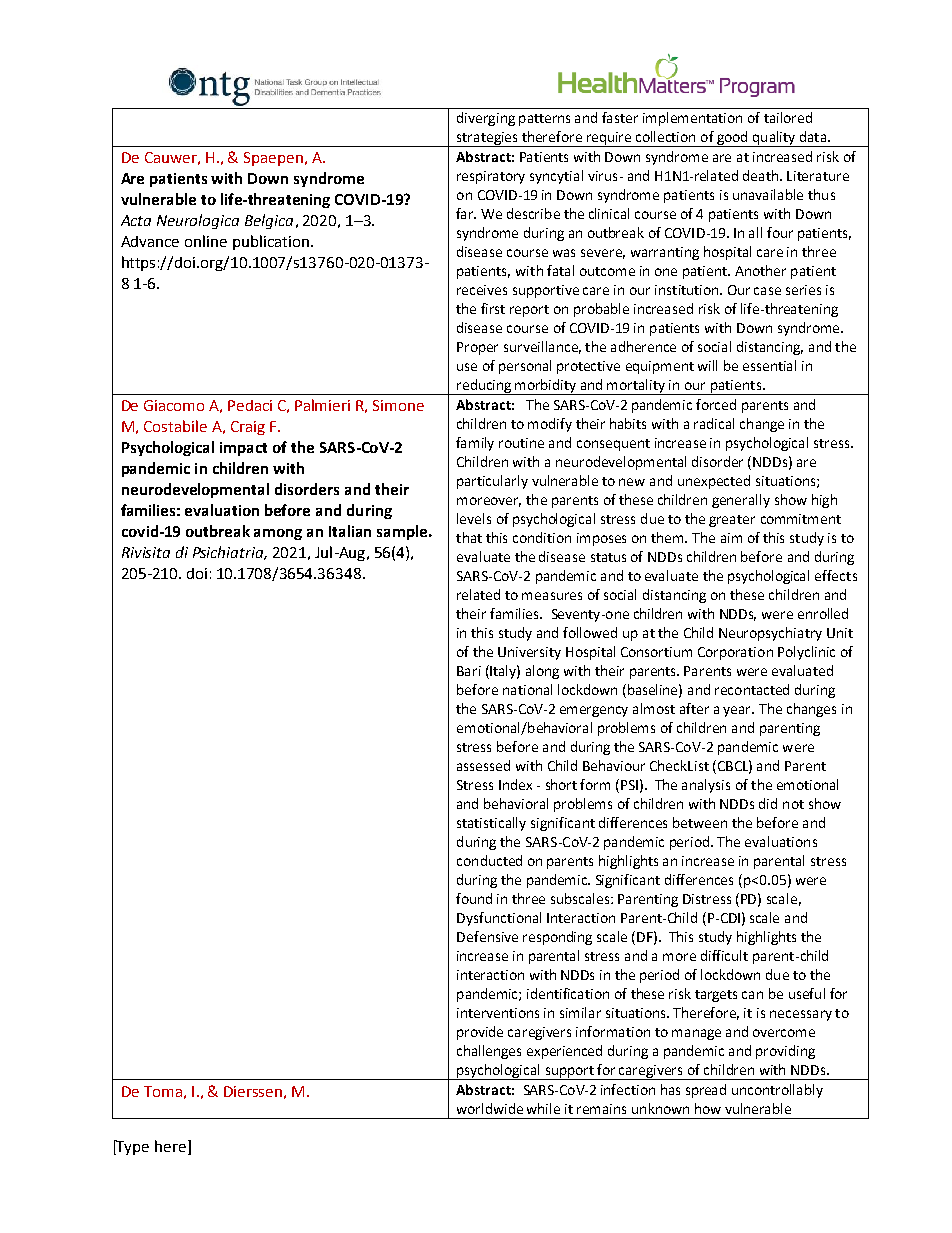  Describe the element at coordinates (483, 765) in the document. I see `assessed` at that location.
